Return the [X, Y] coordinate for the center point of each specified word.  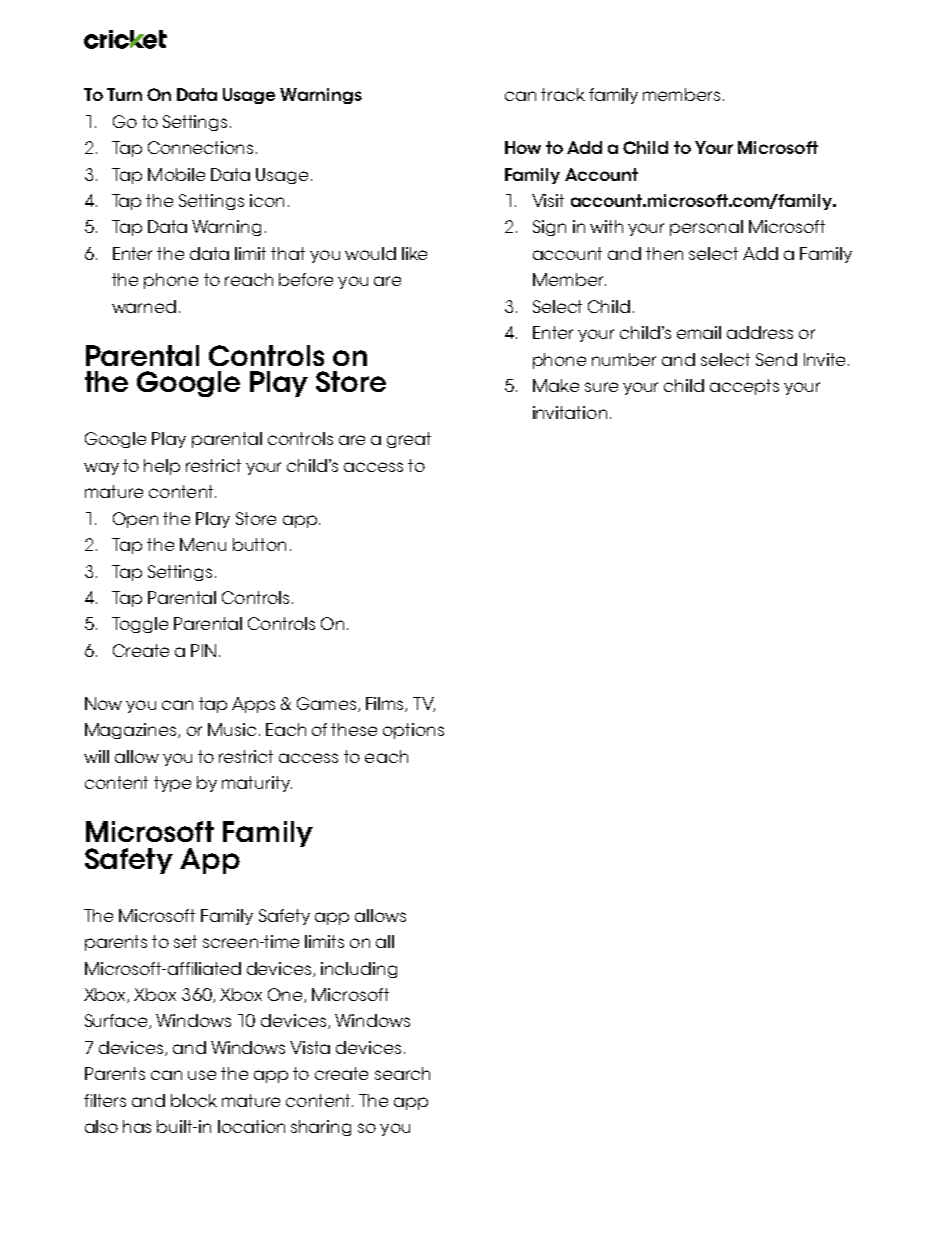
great [409, 440]
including [359, 970]
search [402, 1073]
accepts [744, 387]
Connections [200, 147]
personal [706, 228]
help [162, 467]
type [172, 784]
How [523, 147]
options [413, 731]
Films [386, 704]
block [194, 1100]
